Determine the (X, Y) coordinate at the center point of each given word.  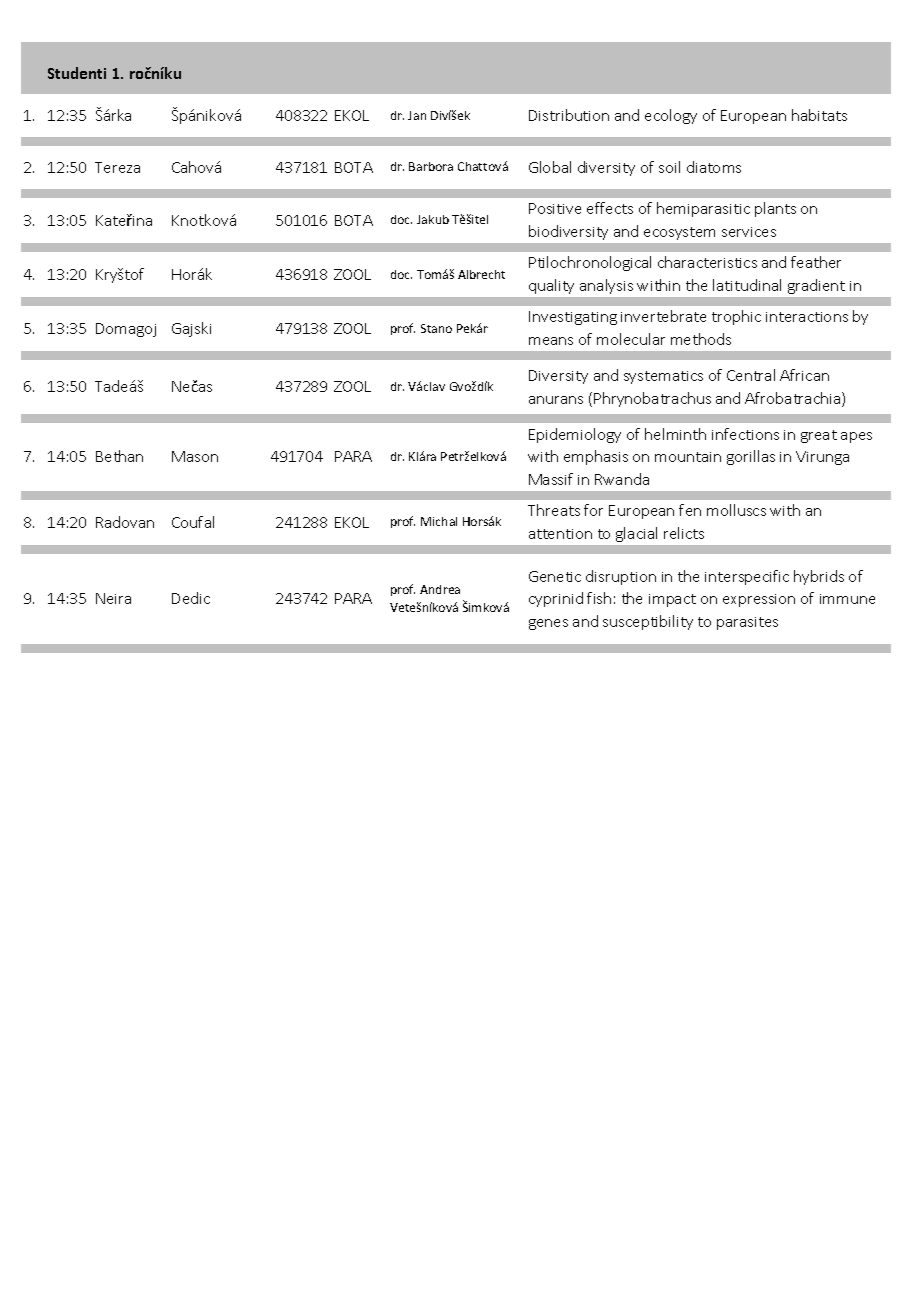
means (551, 341)
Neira (113, 598)
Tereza (117, 167)
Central (751, 375)
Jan (417, 115)
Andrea (440, 589)
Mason (195, 456)
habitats (819, 115)
